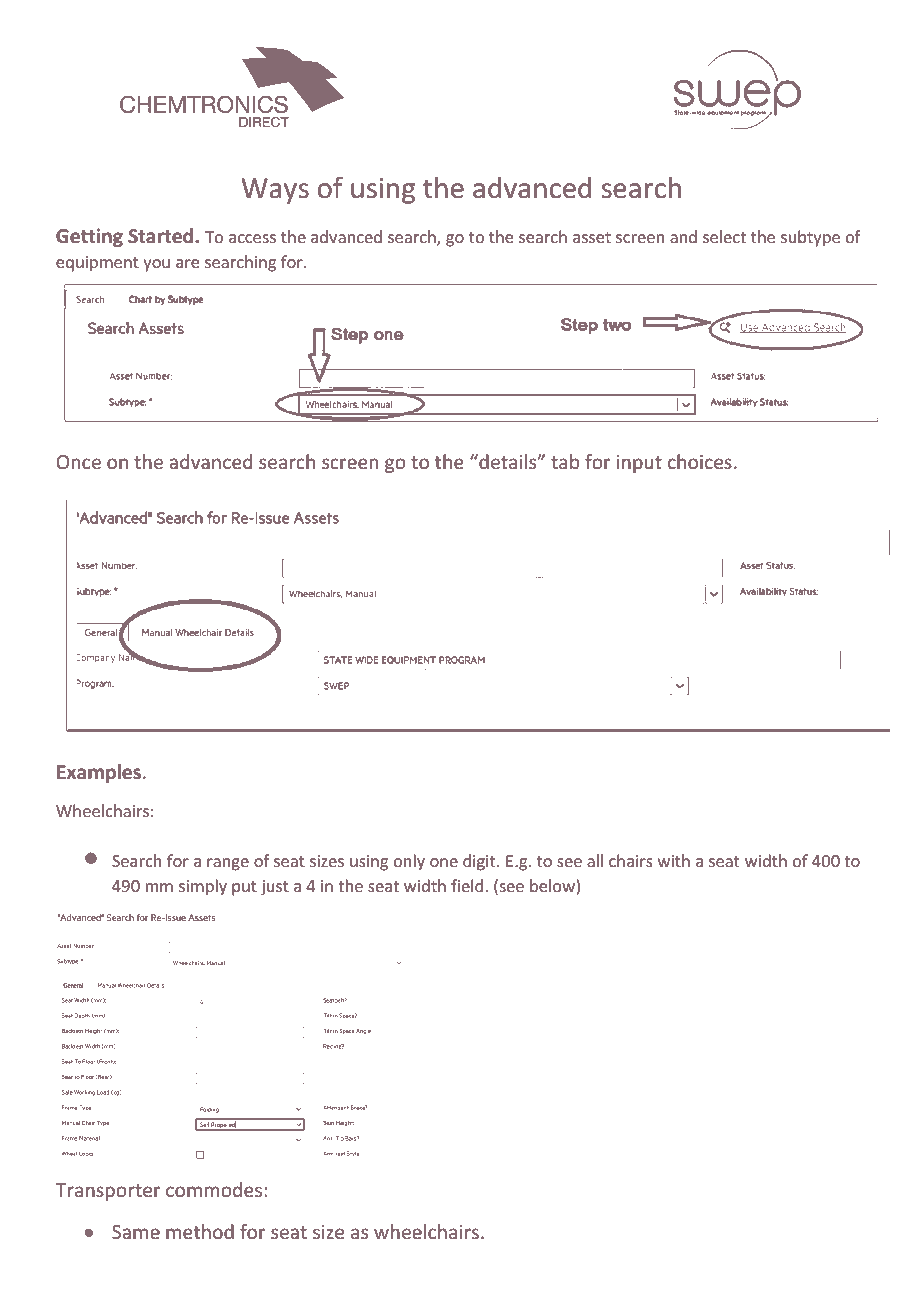 This screenshot has height=1308, width=924. What do you see at coordinates (162, 236) in the screenshot?
I see `Started` at bounding box center [162, 236].
